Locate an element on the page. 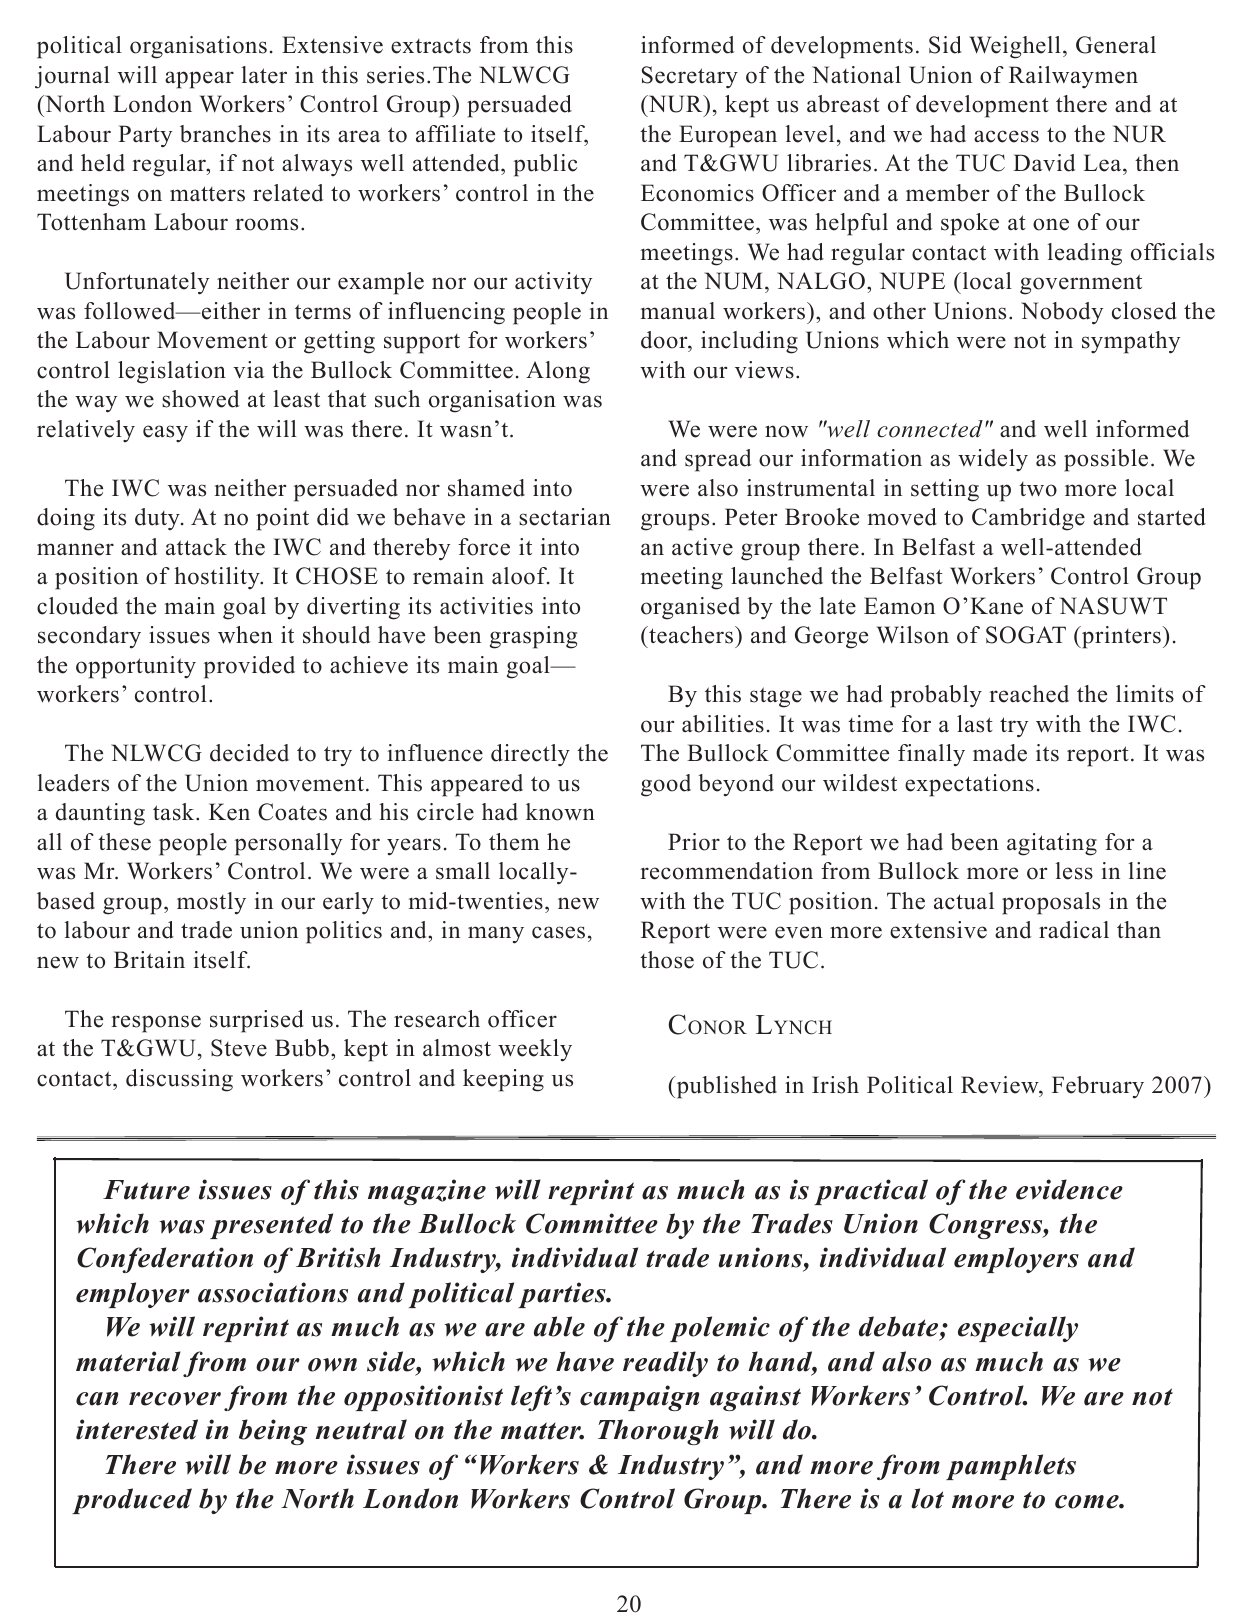 This document has width=1253, height=1622. access is located at coordinates (1006, 136).
